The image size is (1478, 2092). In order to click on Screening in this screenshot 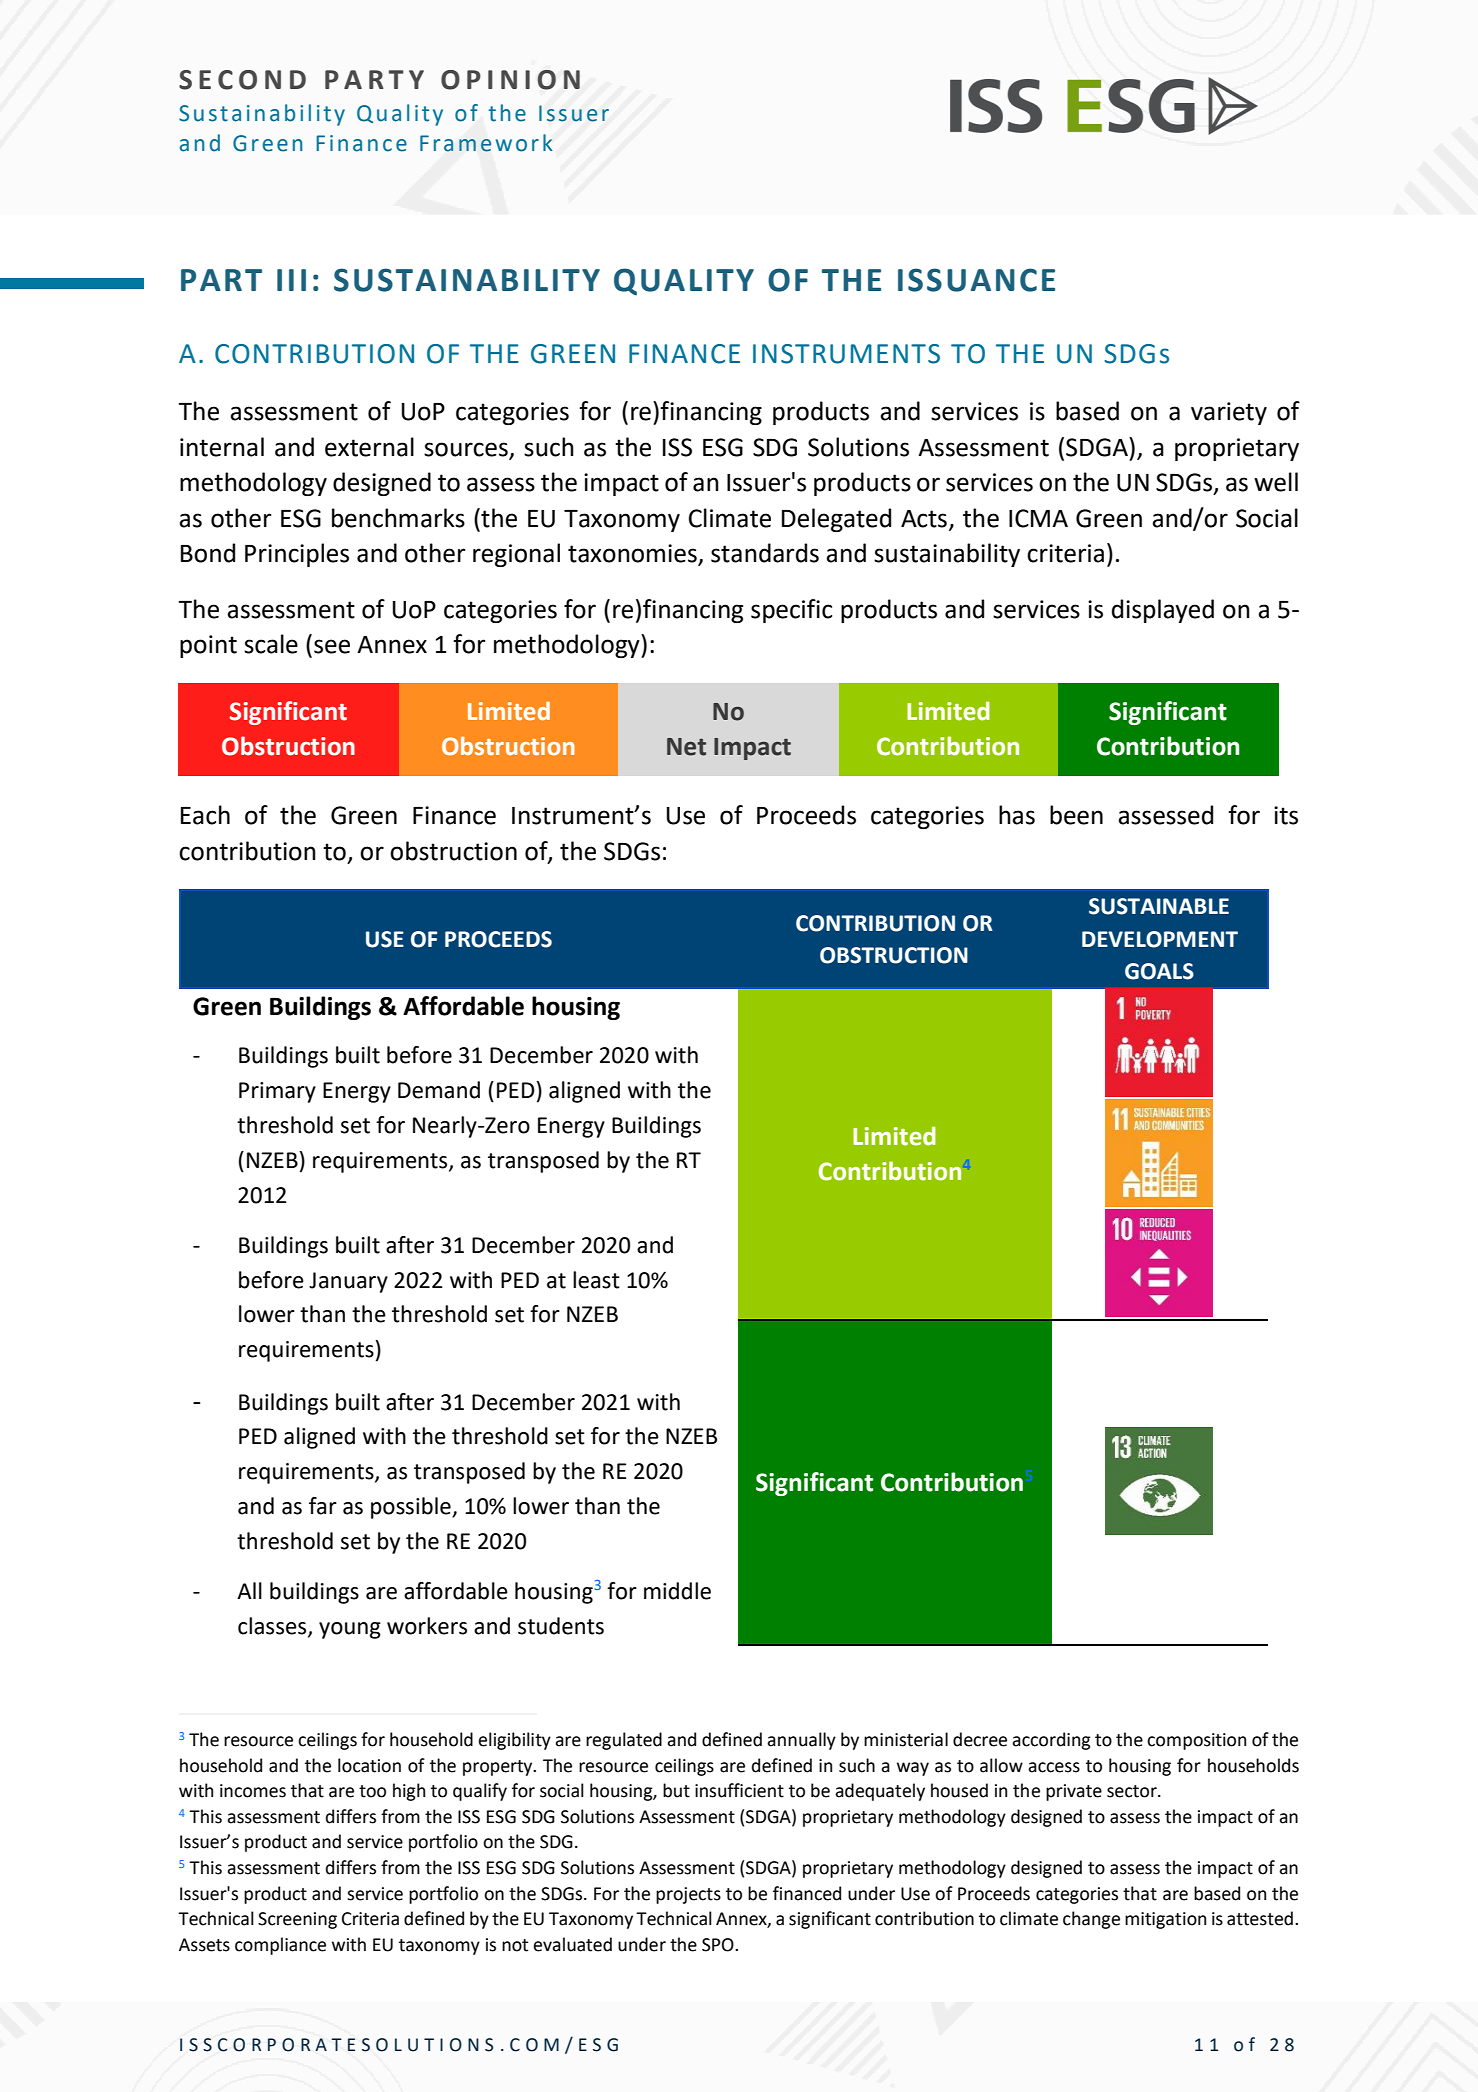, I will do `click(297, 1920)`.
